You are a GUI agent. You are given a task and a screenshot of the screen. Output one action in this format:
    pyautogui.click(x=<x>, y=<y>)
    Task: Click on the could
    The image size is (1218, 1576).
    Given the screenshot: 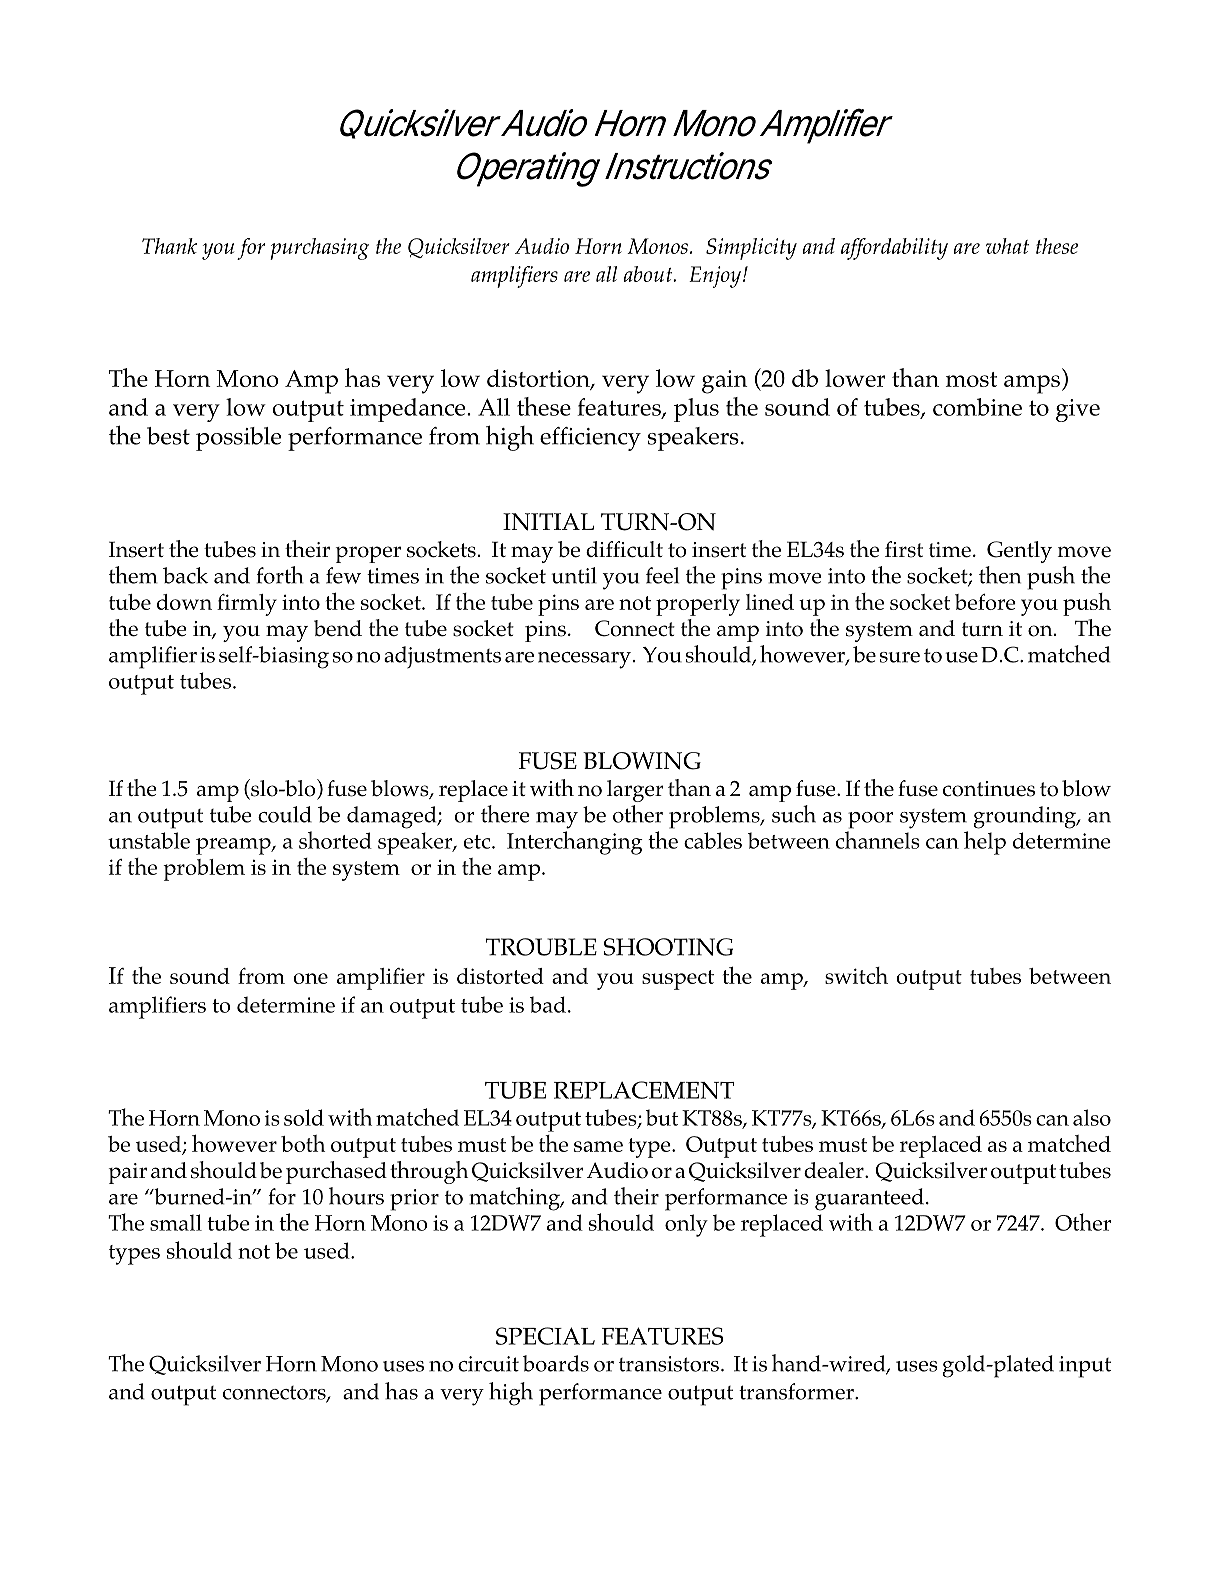 What is the action you would take?
    pyautogui.click(x=285, y=814)
